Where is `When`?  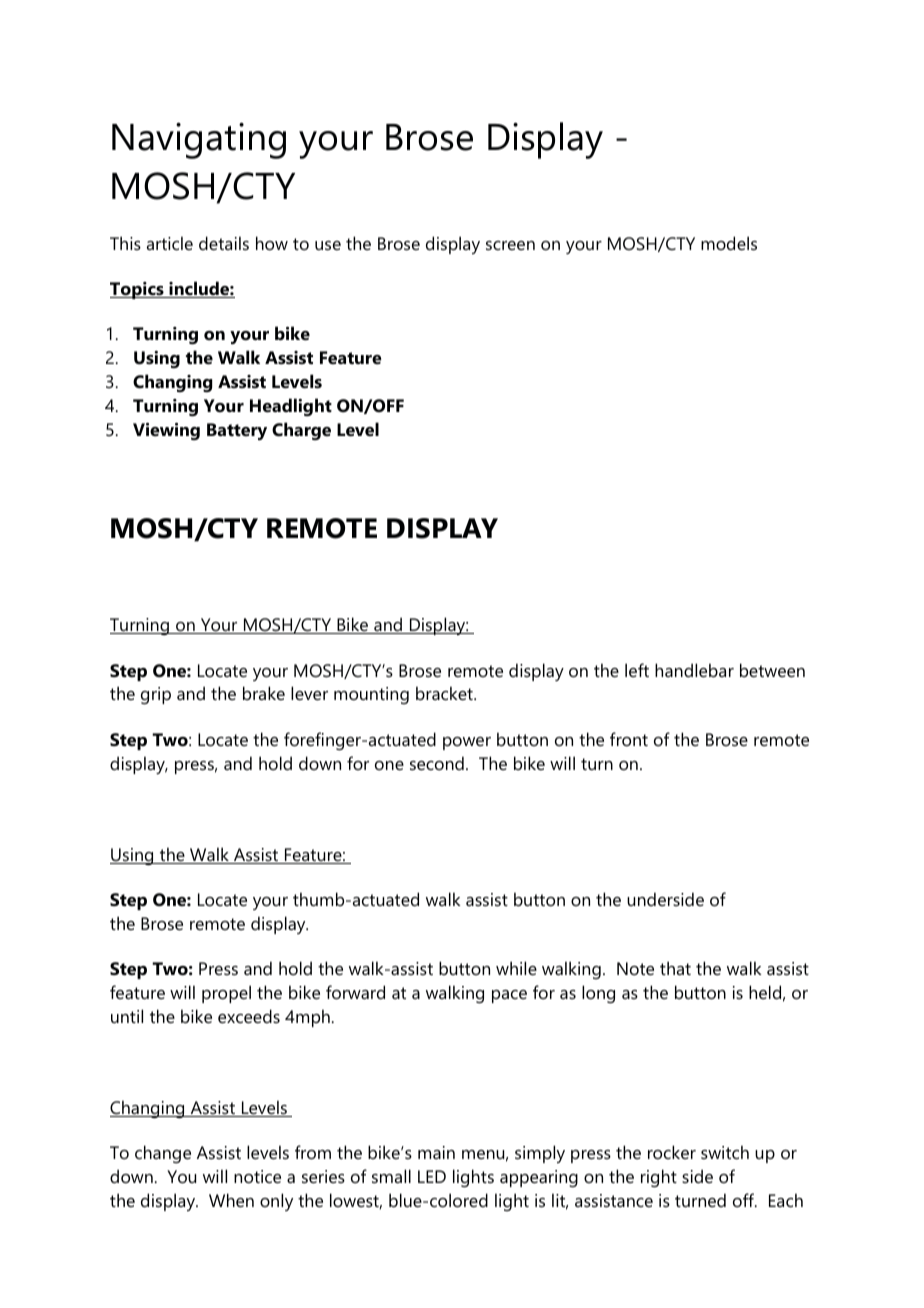
When is located at coordinates (231, 1200).
